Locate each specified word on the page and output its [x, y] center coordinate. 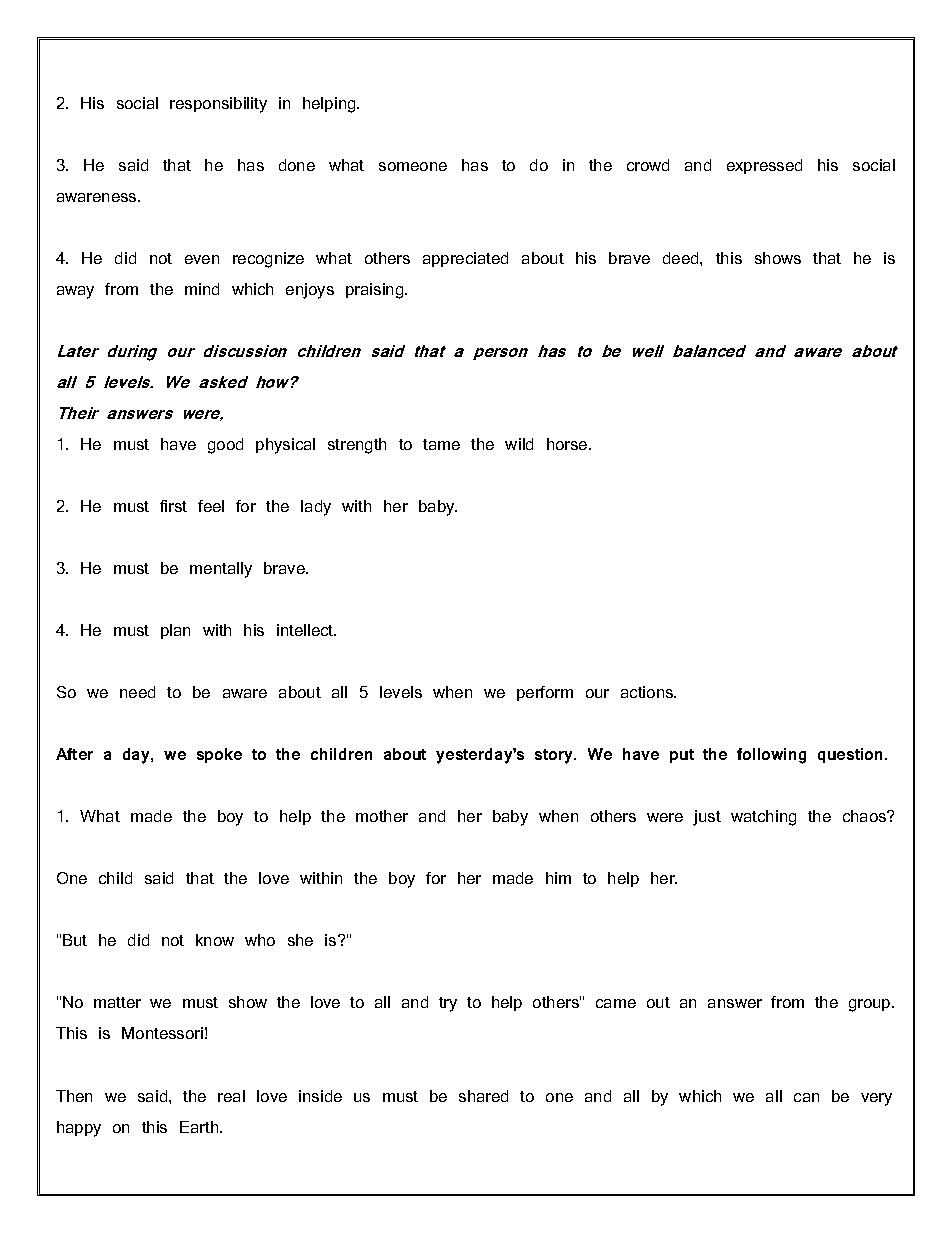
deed [682, 258]
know [215, 940]
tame [441, 444]
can [806, 1097]
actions [648, 692]
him [558, 878]
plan [175, 631]
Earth [200, 1127]
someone [413, 166]
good [225, 446]
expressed [764, 166]
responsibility [218, 105]
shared [483, 1096]
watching [763, 818]
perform [545, 693]
